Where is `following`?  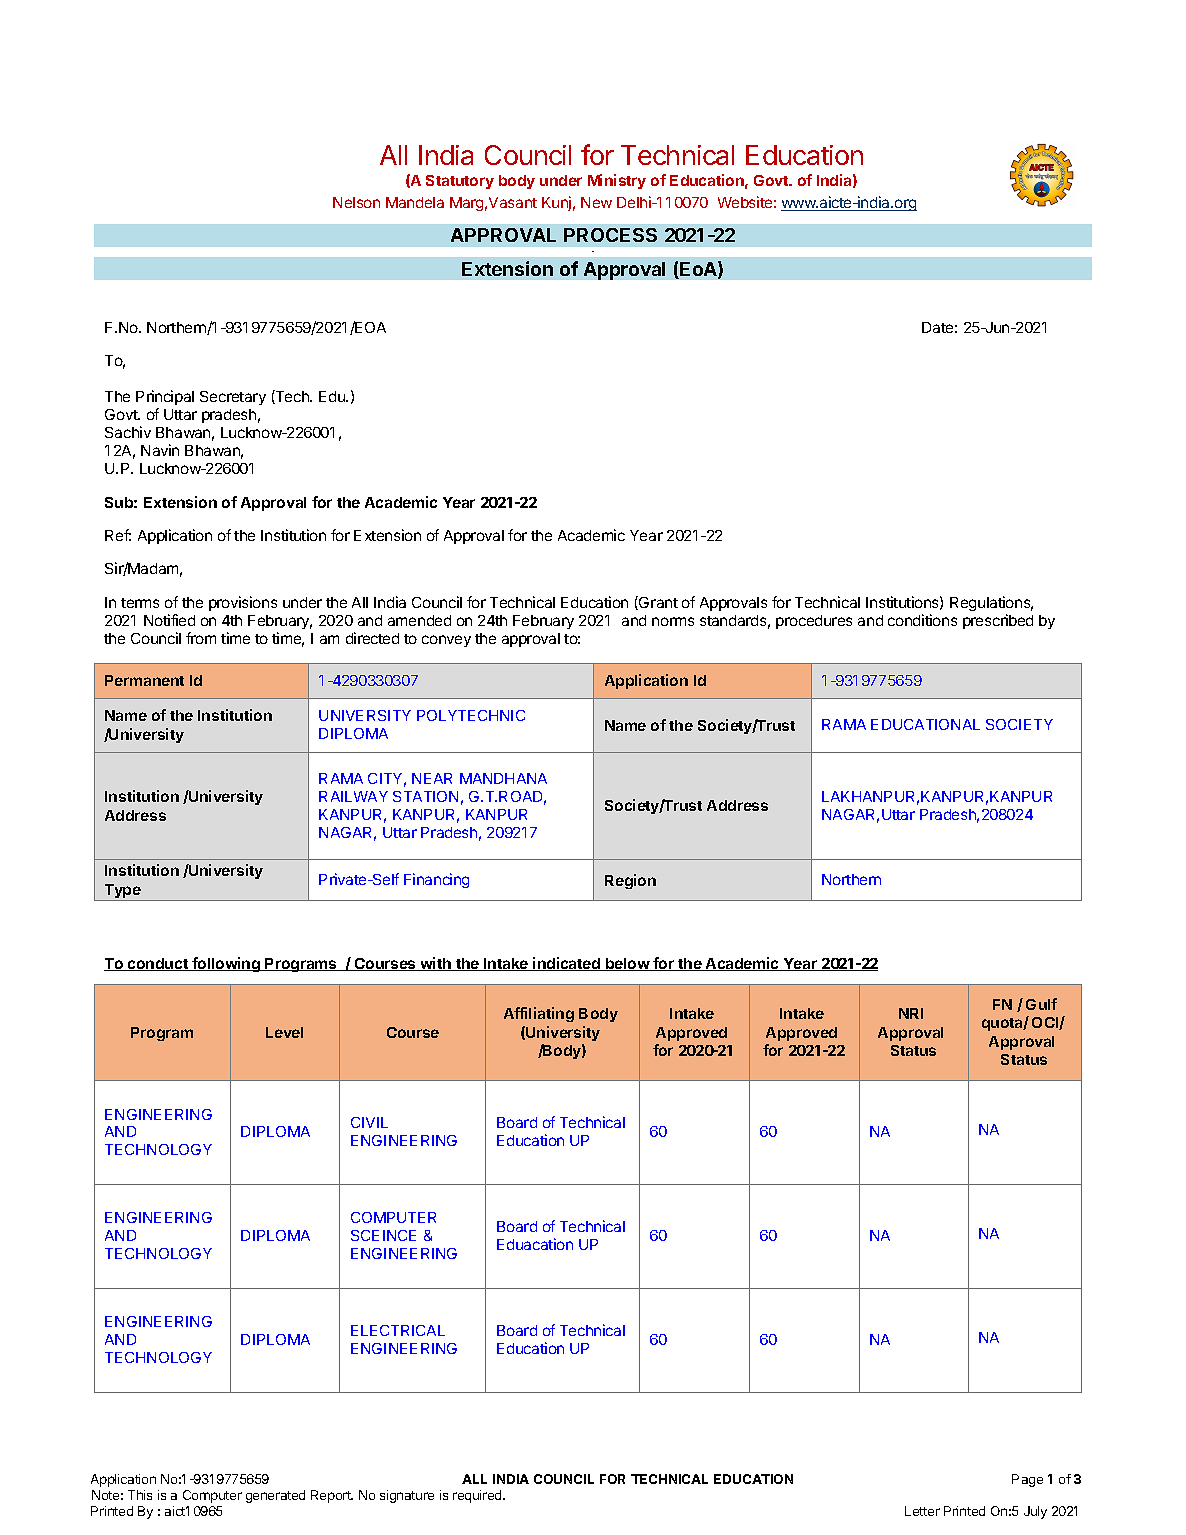 following is located at coordinates (226, 964).
